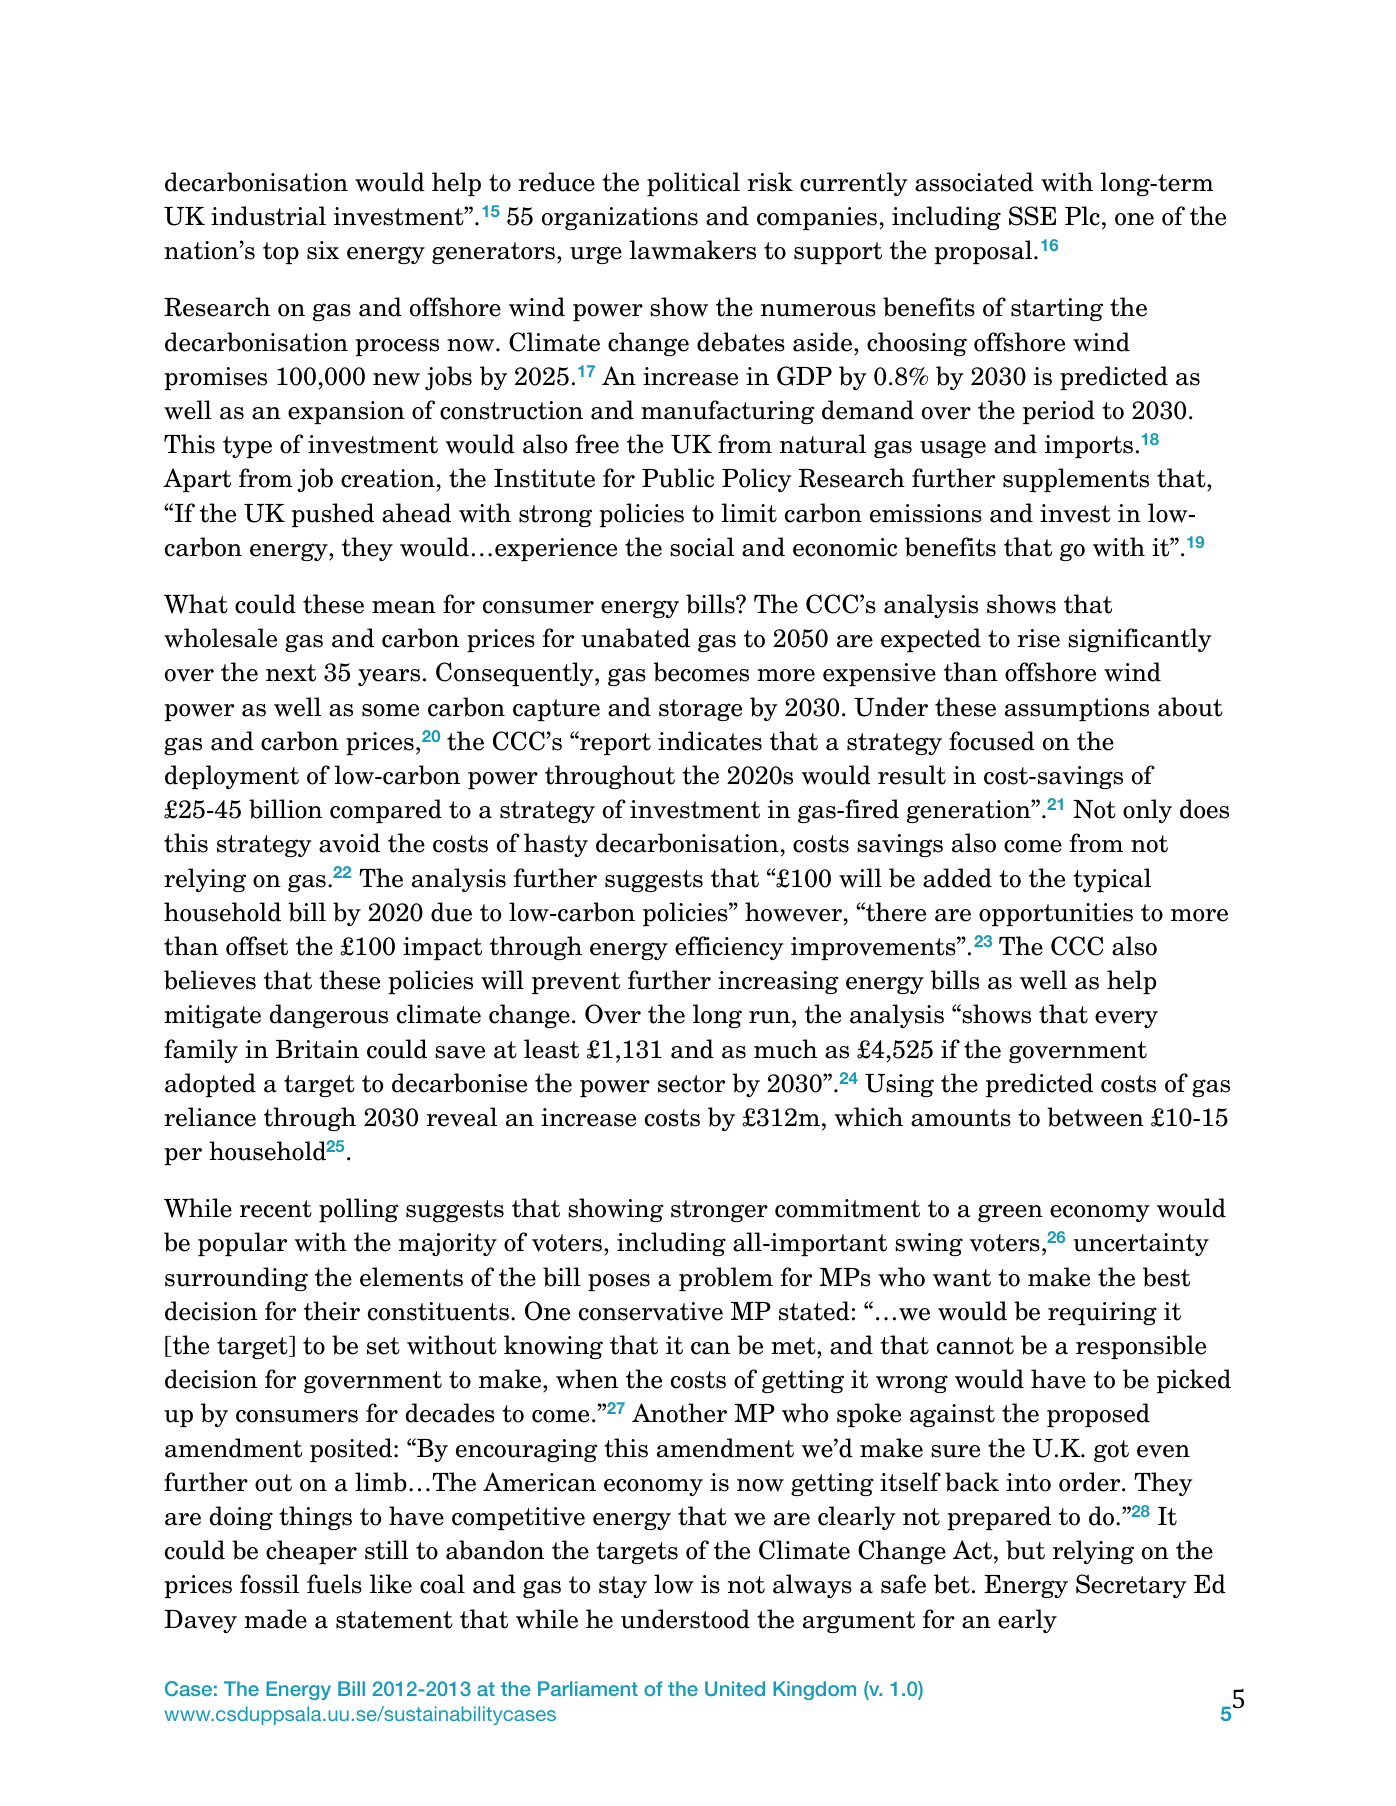 The image size is (1396, 1806). What do you see at coordinates (1131, 1586) in the image?
I see `Secretary` at bounding box center [1131, 1586].
